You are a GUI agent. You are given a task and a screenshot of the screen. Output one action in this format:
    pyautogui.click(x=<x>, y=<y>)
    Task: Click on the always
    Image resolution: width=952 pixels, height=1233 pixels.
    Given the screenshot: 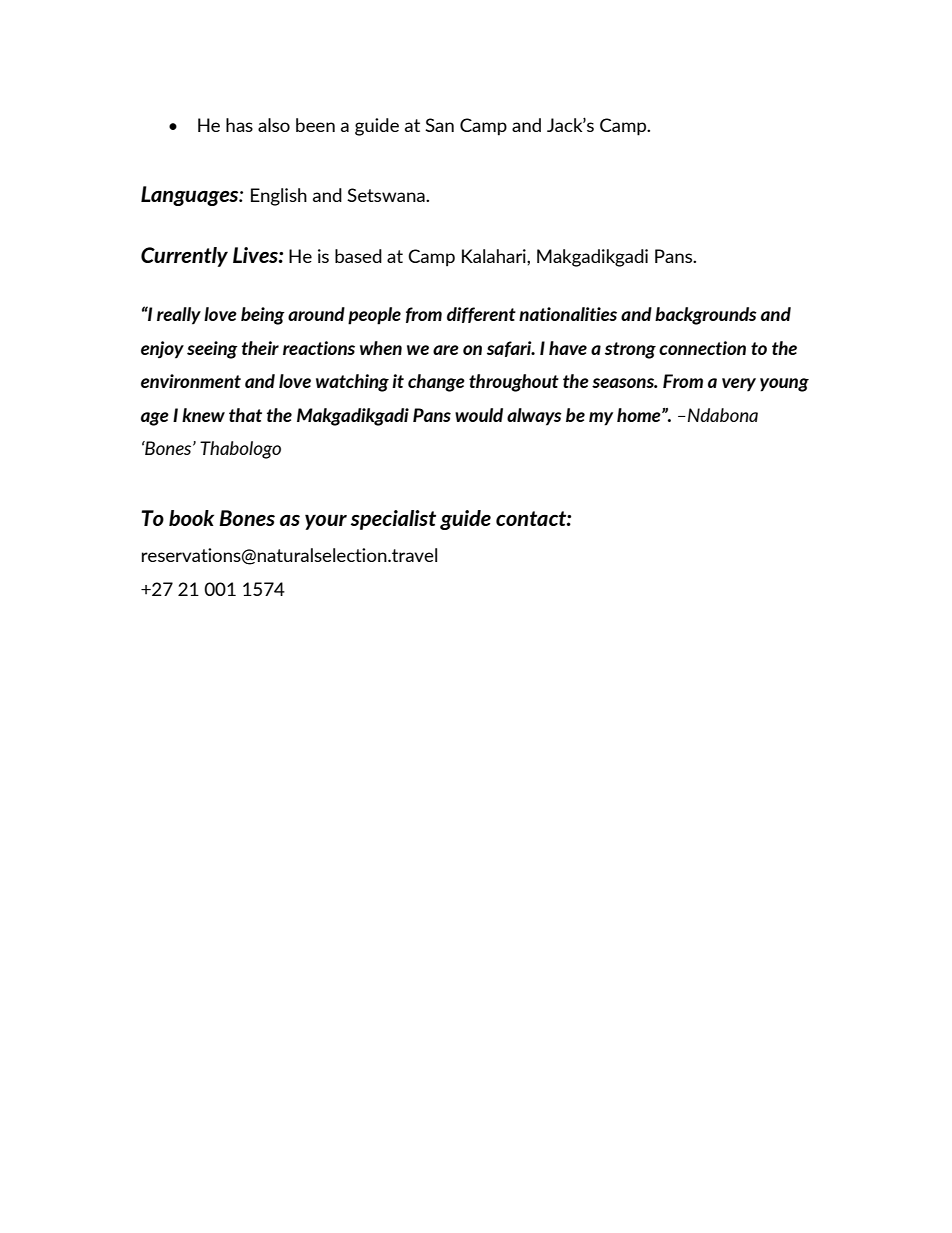 What is the action you would take?
    pyautogui.click(x=534, y=417)
